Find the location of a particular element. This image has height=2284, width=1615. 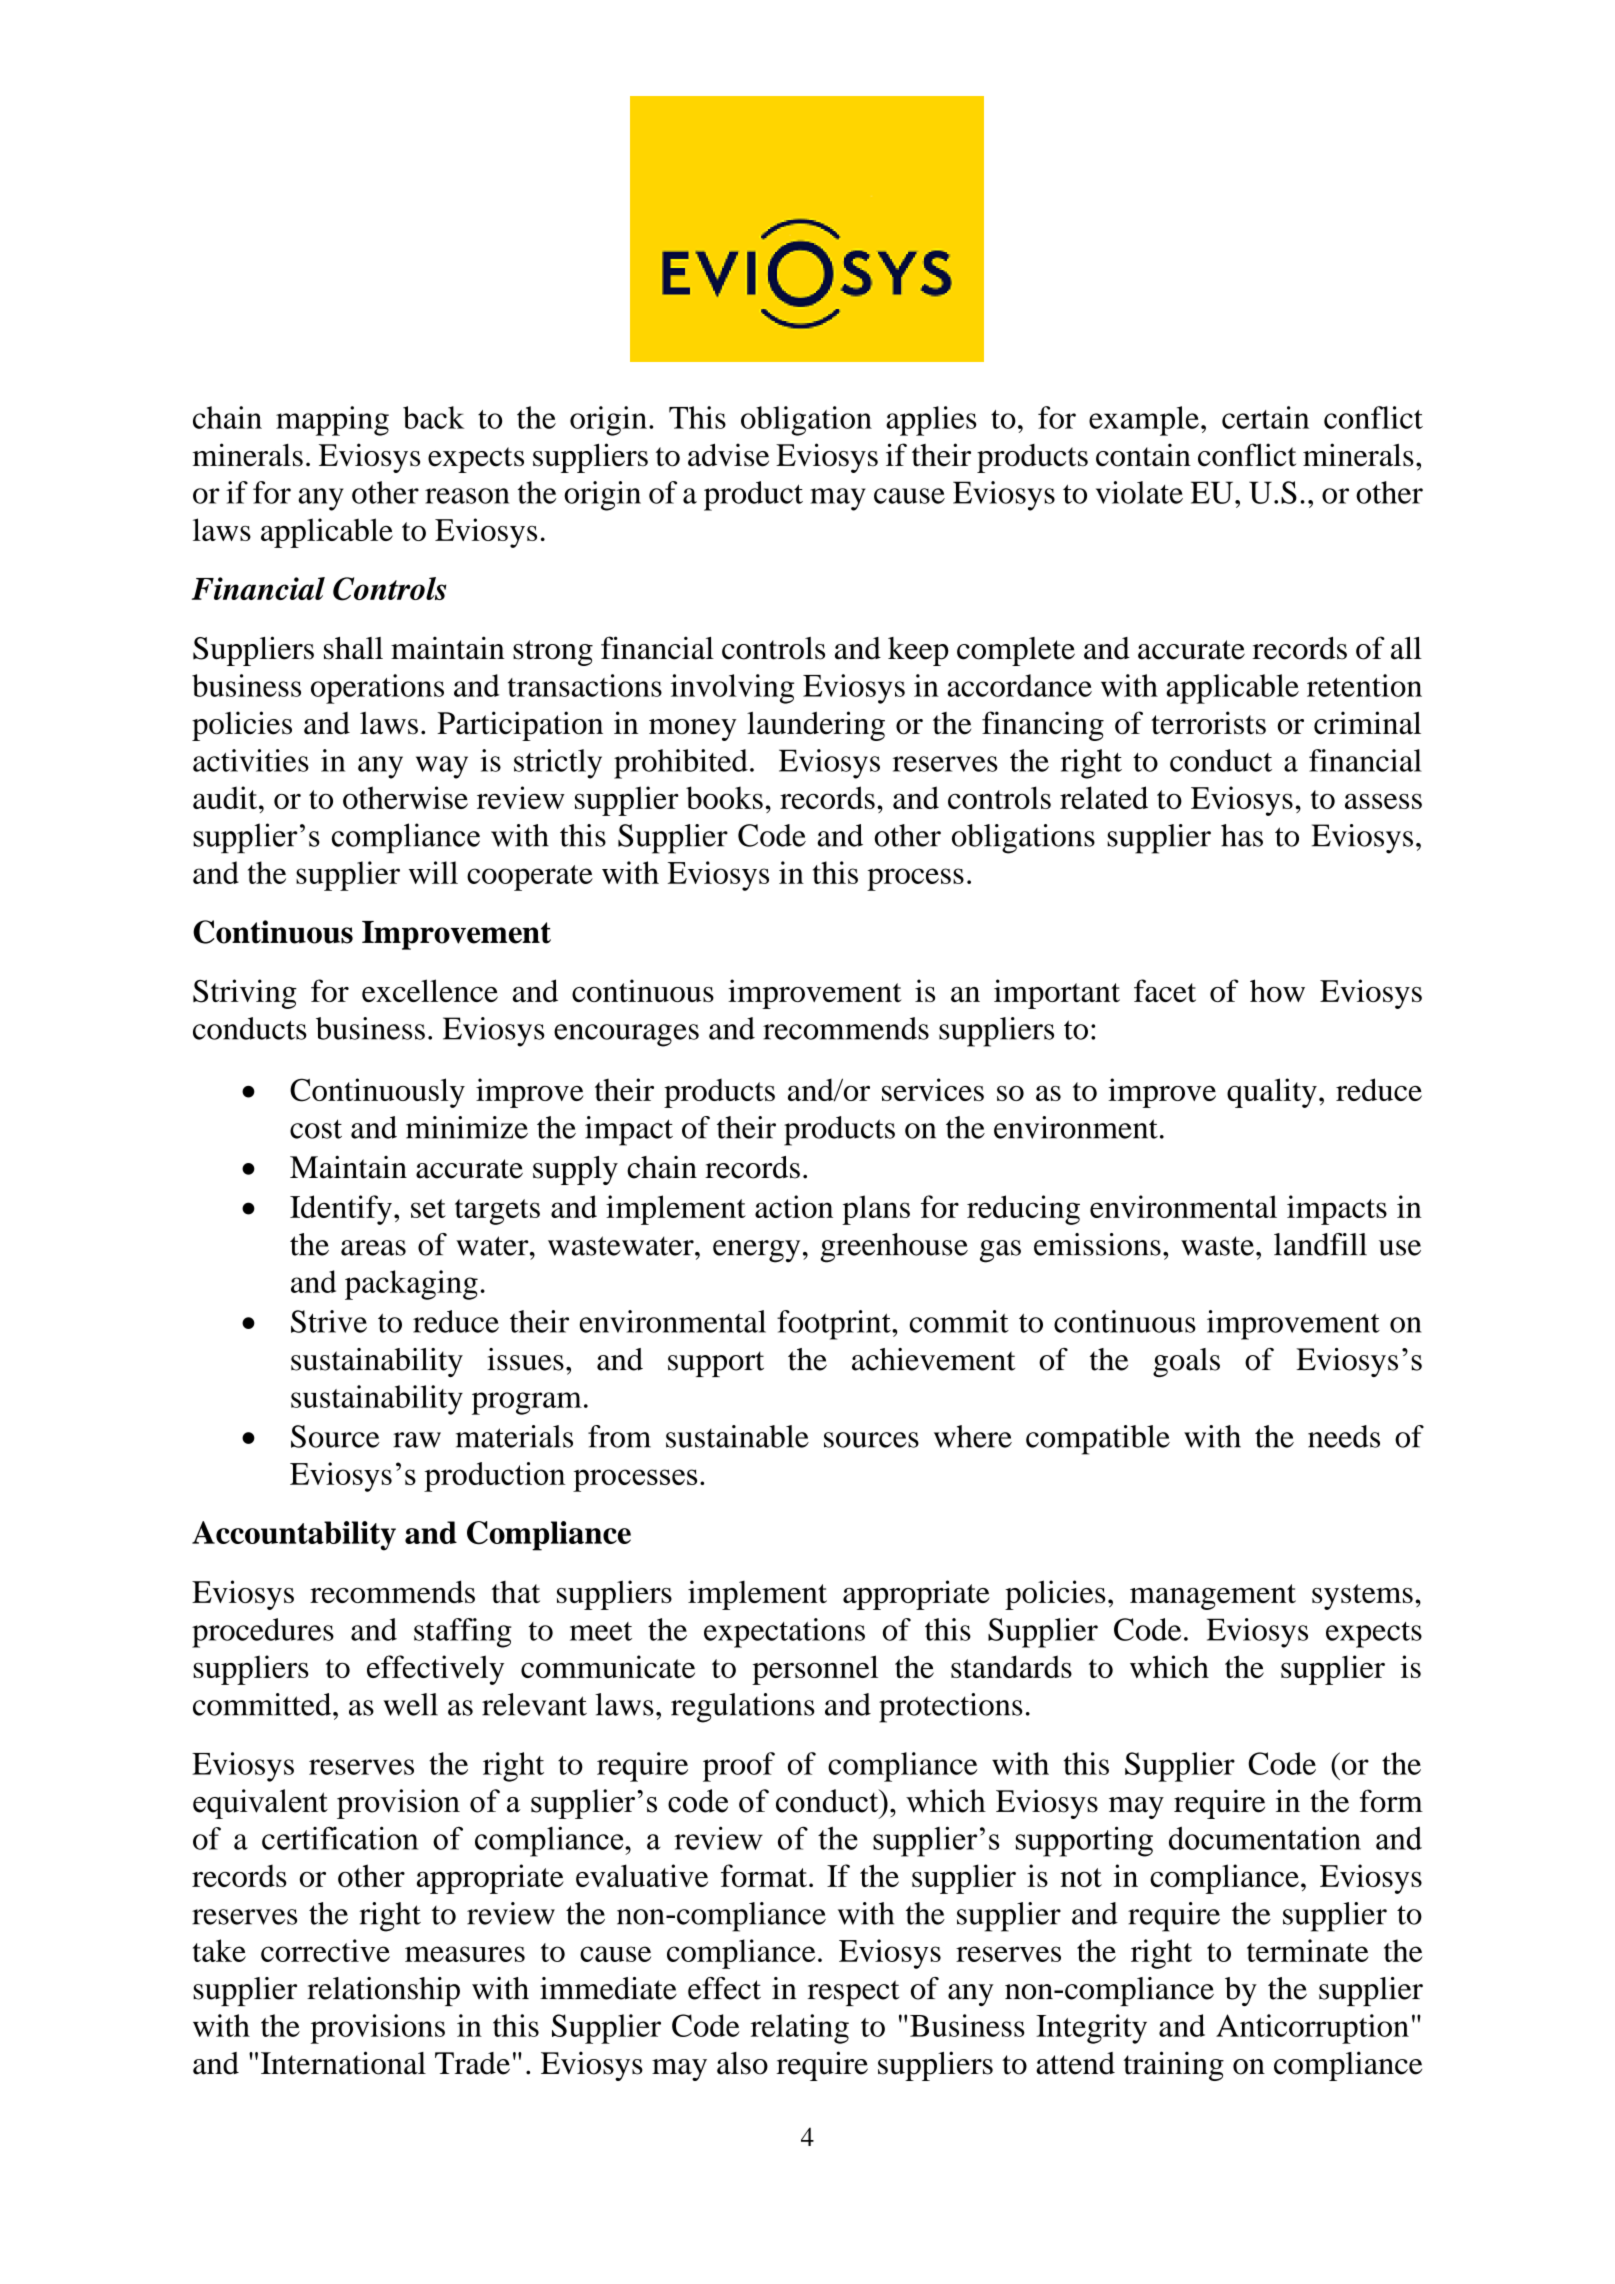

has is located at coordinates (1242, 835).
